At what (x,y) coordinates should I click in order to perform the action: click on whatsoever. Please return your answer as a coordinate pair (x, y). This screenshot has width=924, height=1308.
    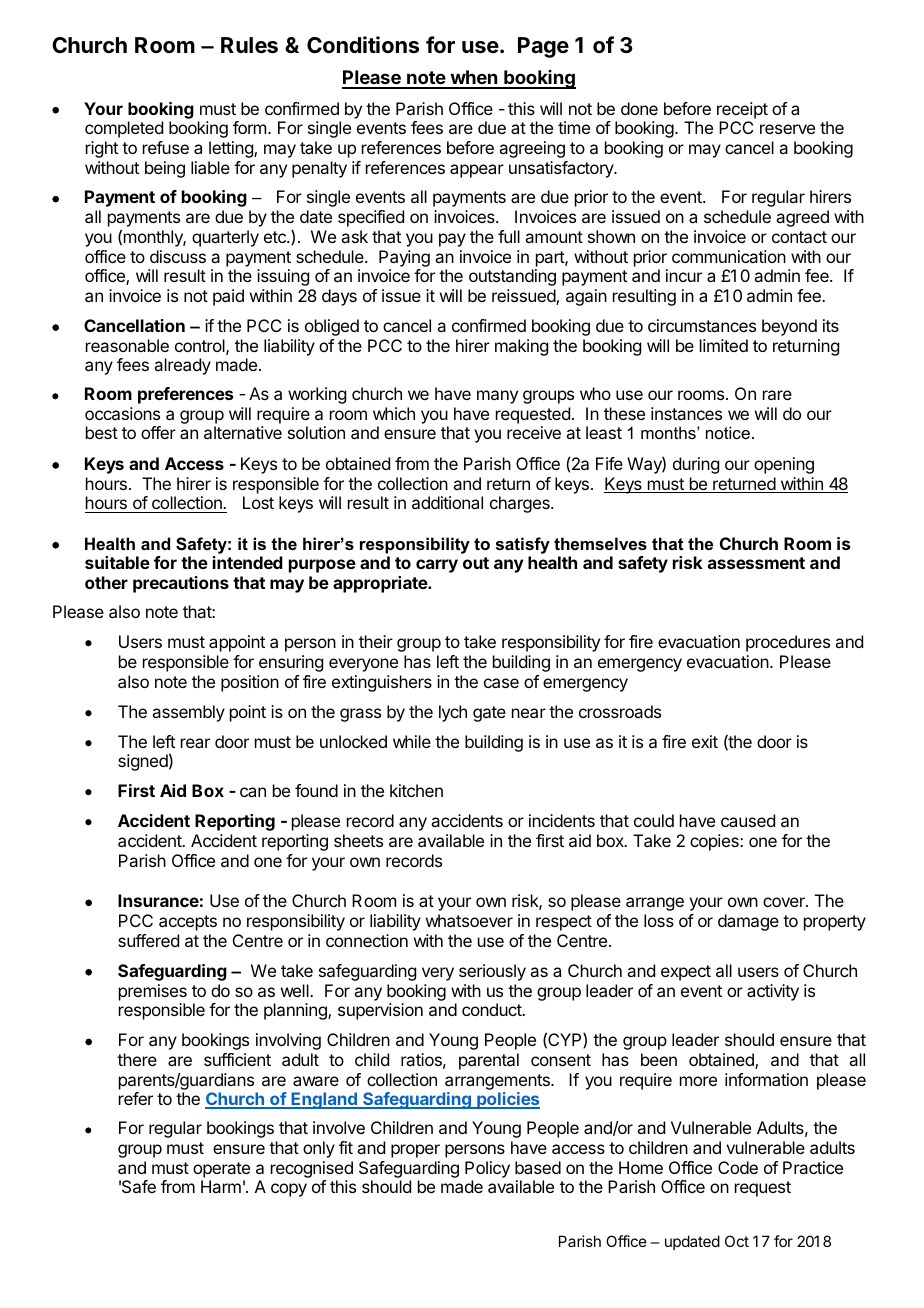
    Looking at the image, I should click on (469, 920).
